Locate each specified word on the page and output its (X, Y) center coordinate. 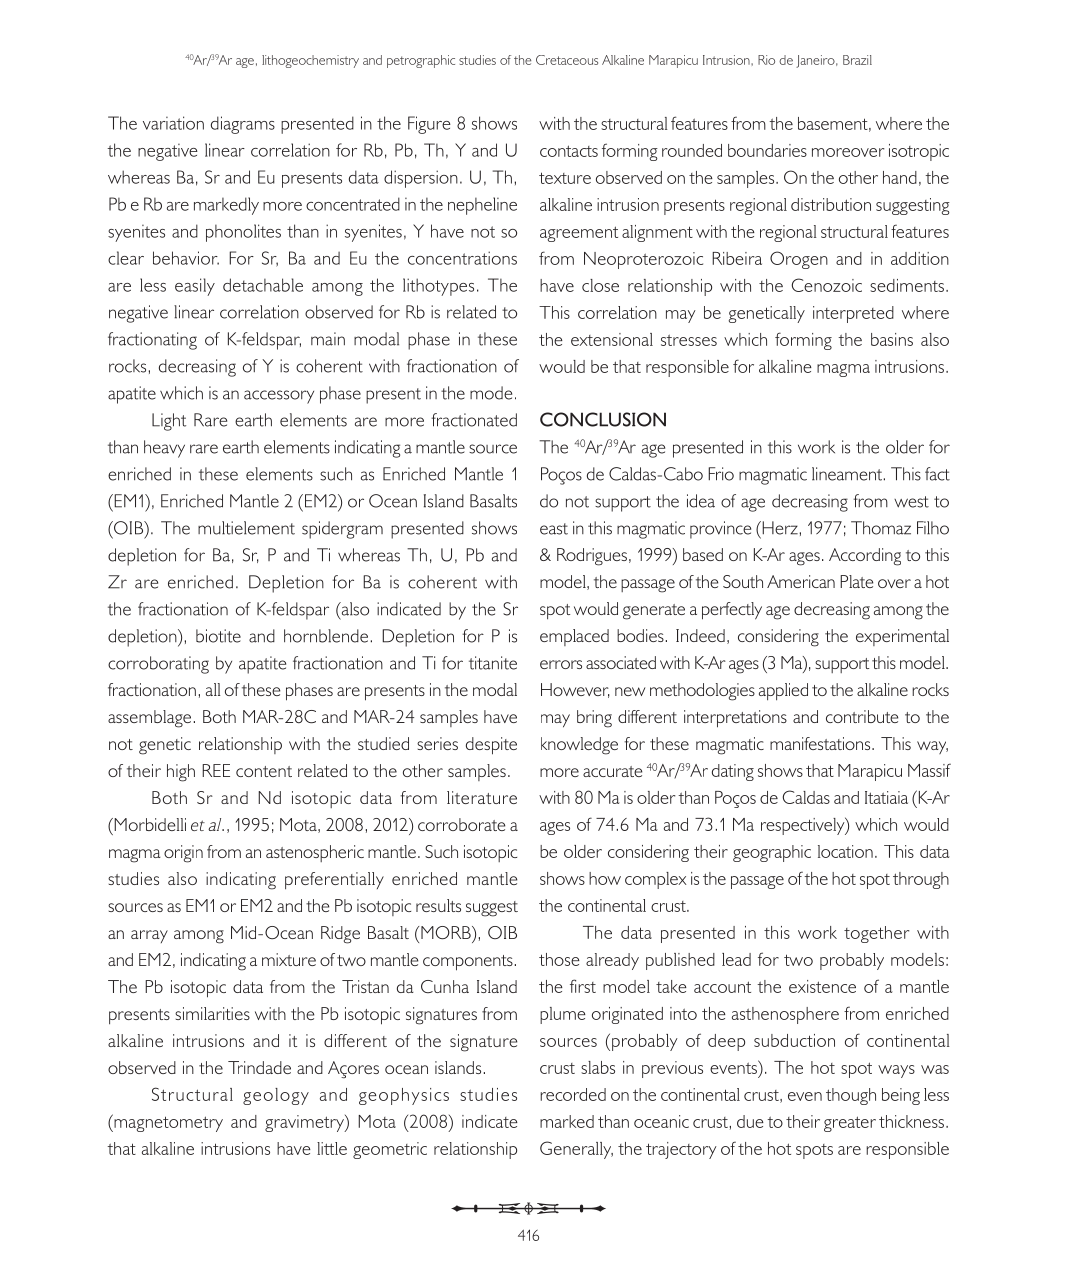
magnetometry (167, 1123)
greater (850, 1124)
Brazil (857, 60)
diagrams (243, 125)
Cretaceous (567, 60)
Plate (856, 581)
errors (561, 664)
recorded (573, 1094)
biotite (218, 636)
